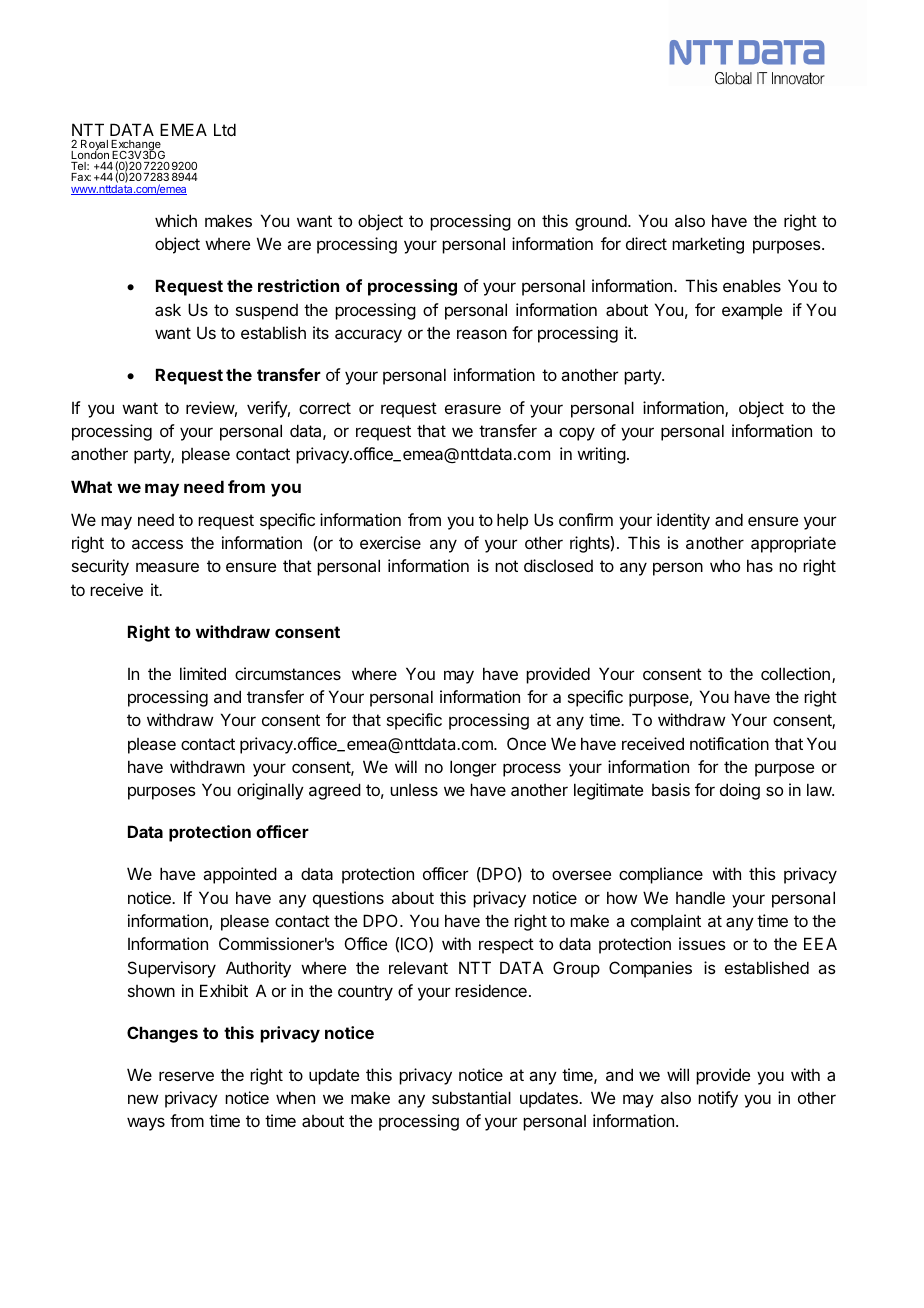 The height and width of the screenshot is (1308, 924). I want to click on who, so click(725, 565).
